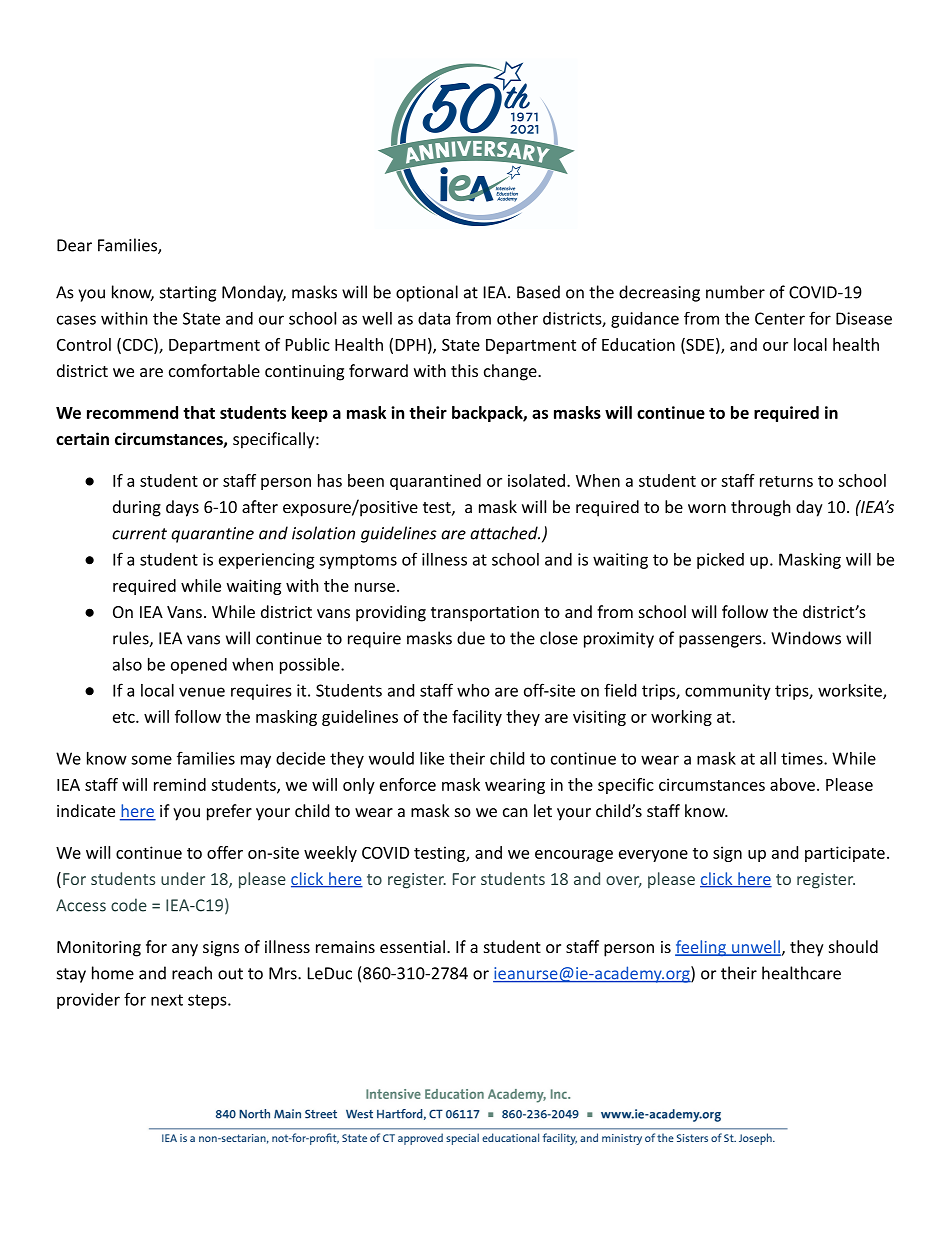 The height and width of the page is (1233, 952). I want to click on isolated, so click(536, 480).
